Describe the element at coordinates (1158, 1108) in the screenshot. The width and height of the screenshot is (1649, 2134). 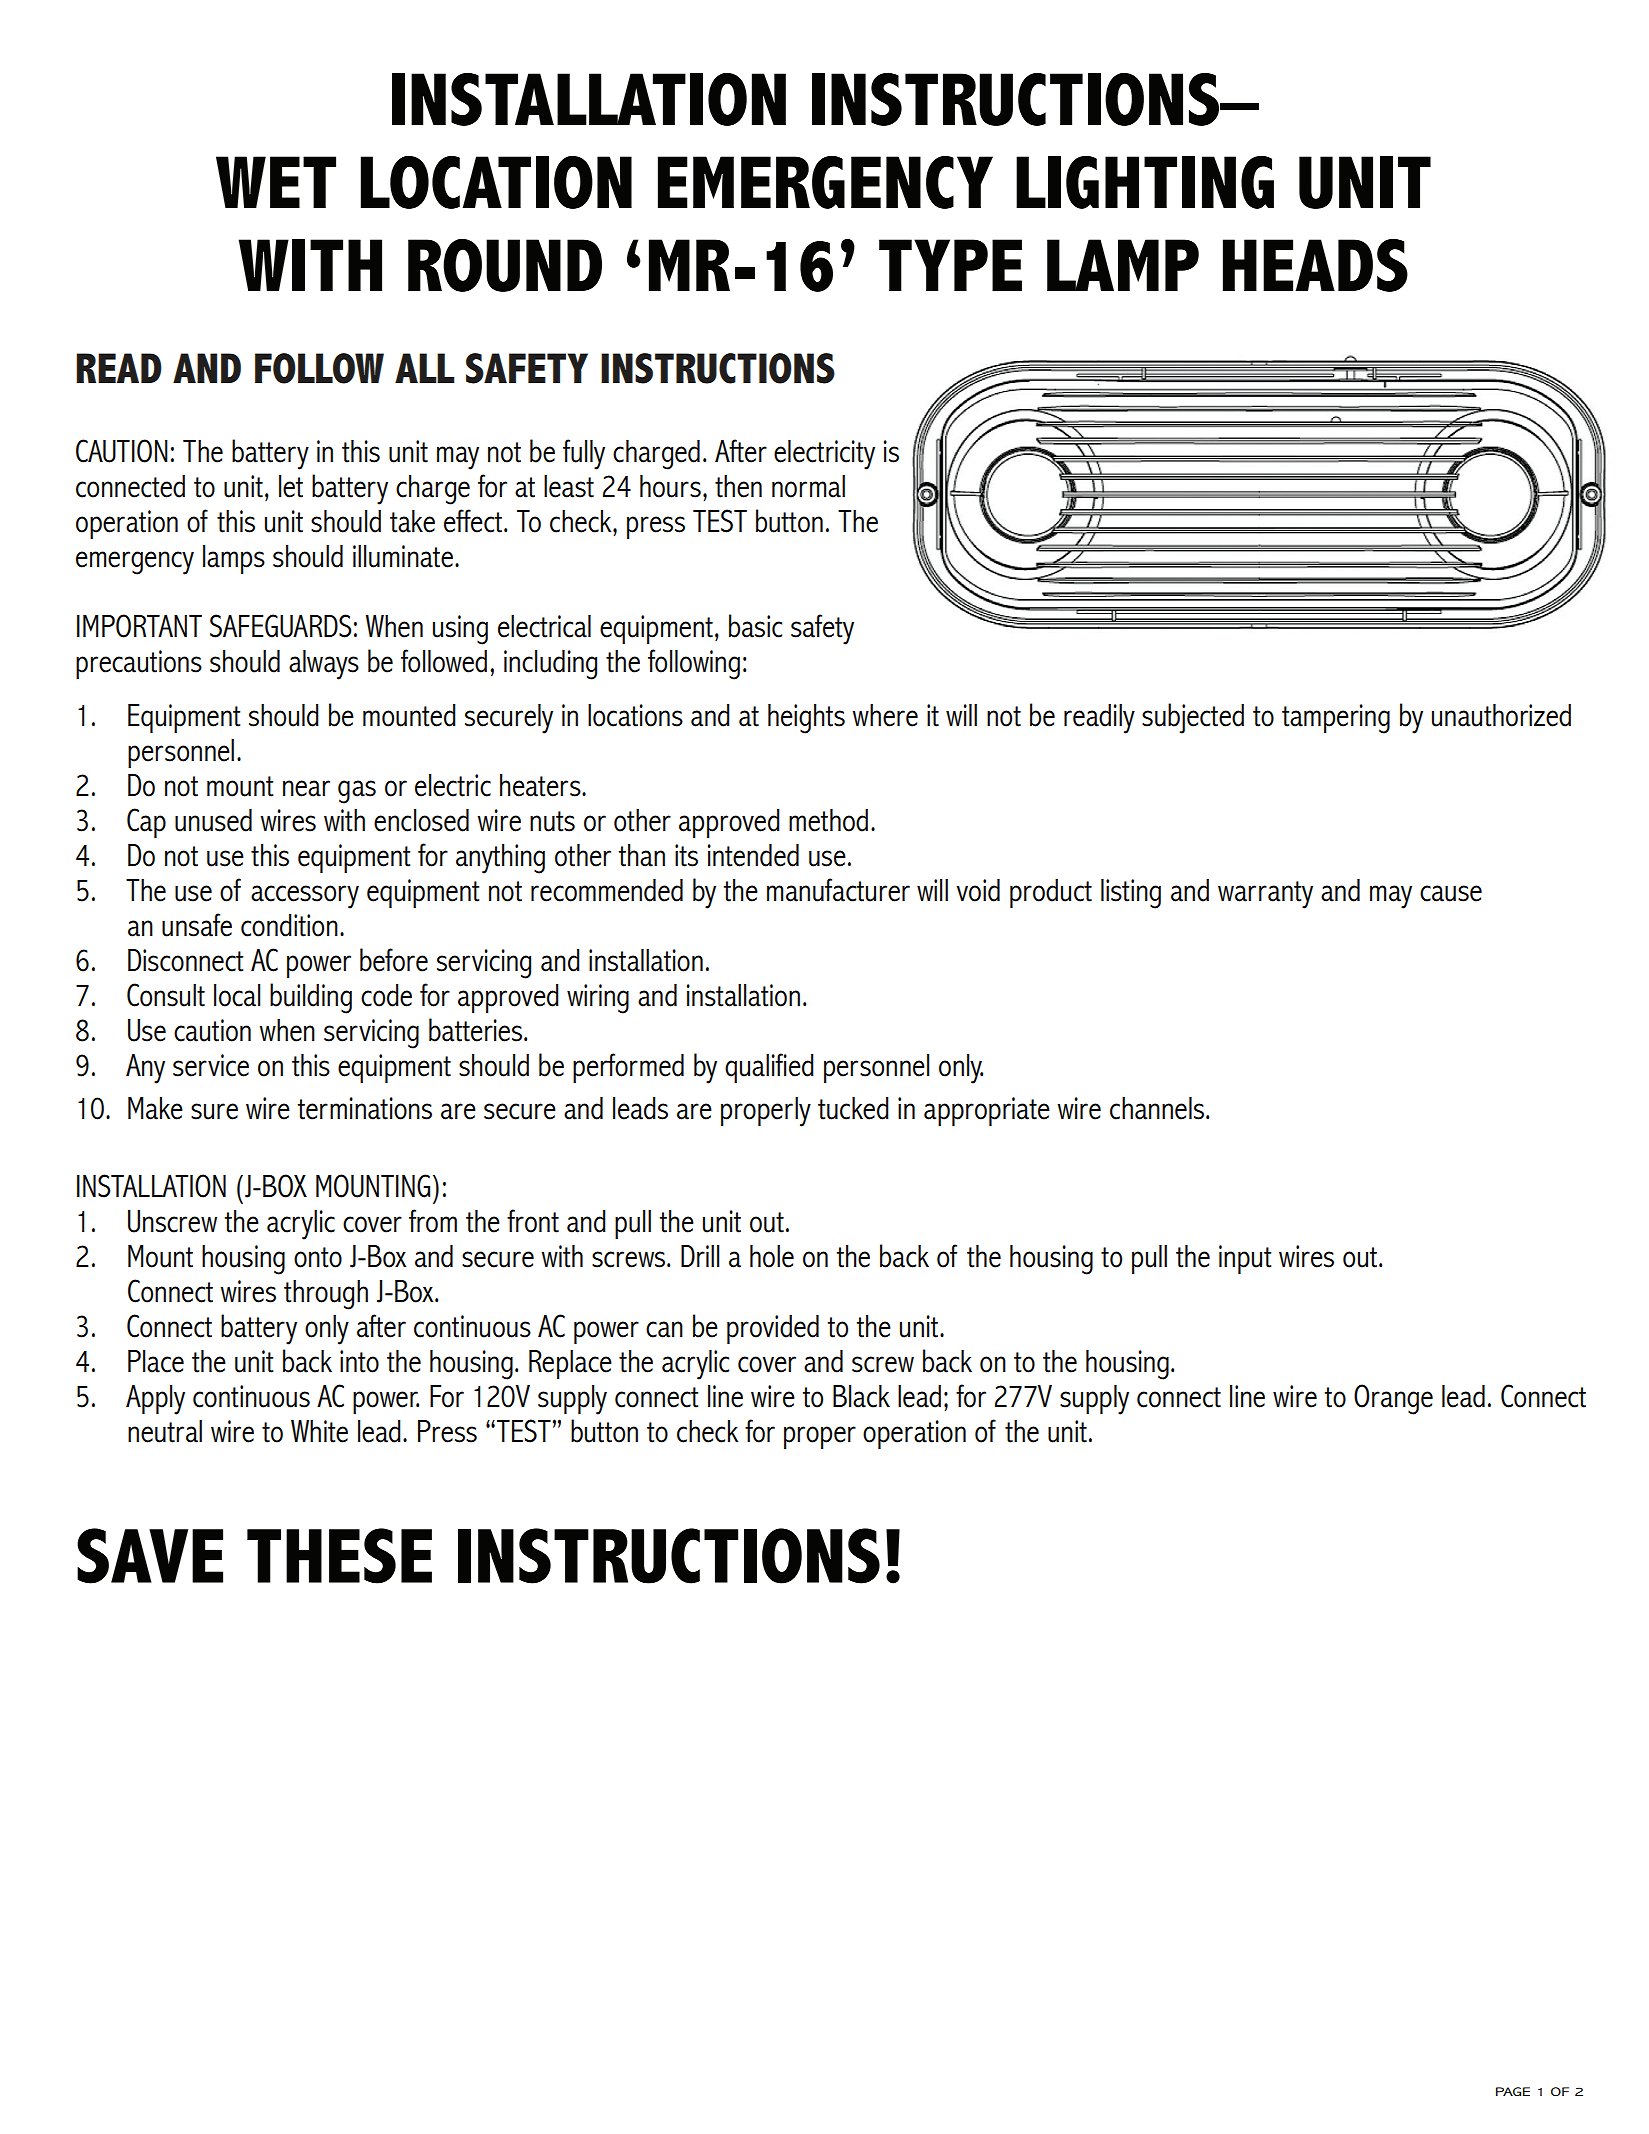
I see `channels` at that location.
